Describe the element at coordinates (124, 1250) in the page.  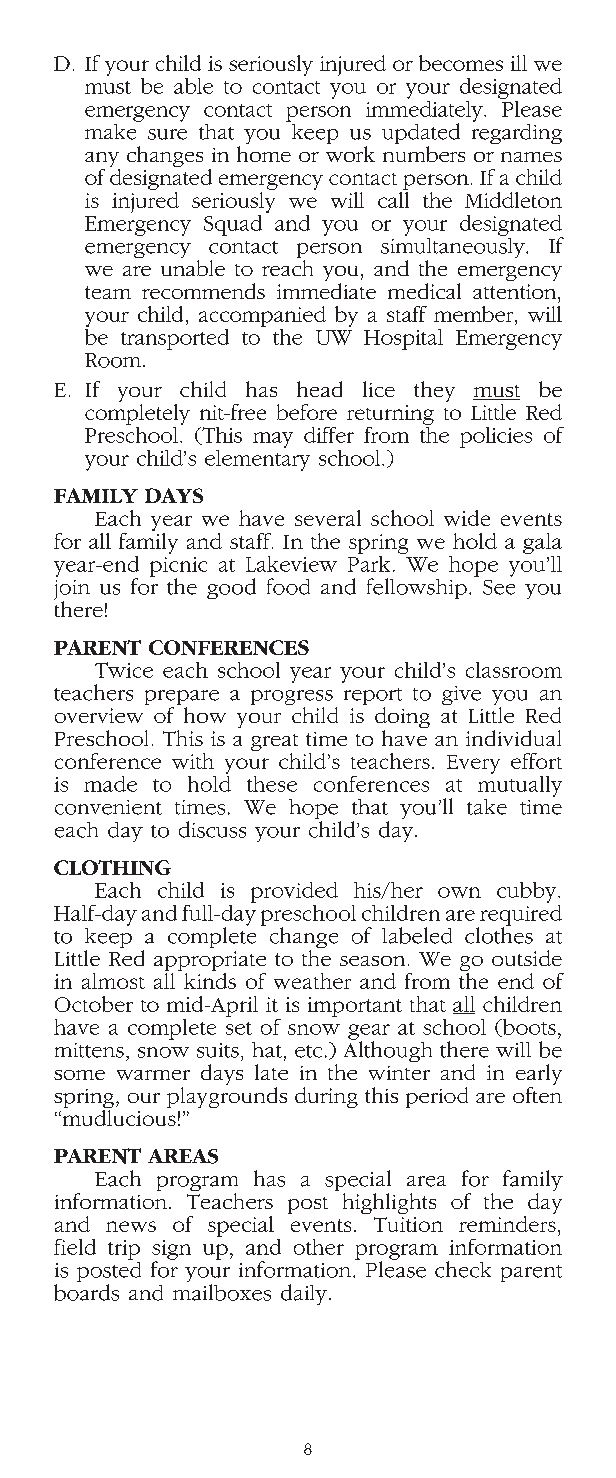
I see `trip` at that location.
